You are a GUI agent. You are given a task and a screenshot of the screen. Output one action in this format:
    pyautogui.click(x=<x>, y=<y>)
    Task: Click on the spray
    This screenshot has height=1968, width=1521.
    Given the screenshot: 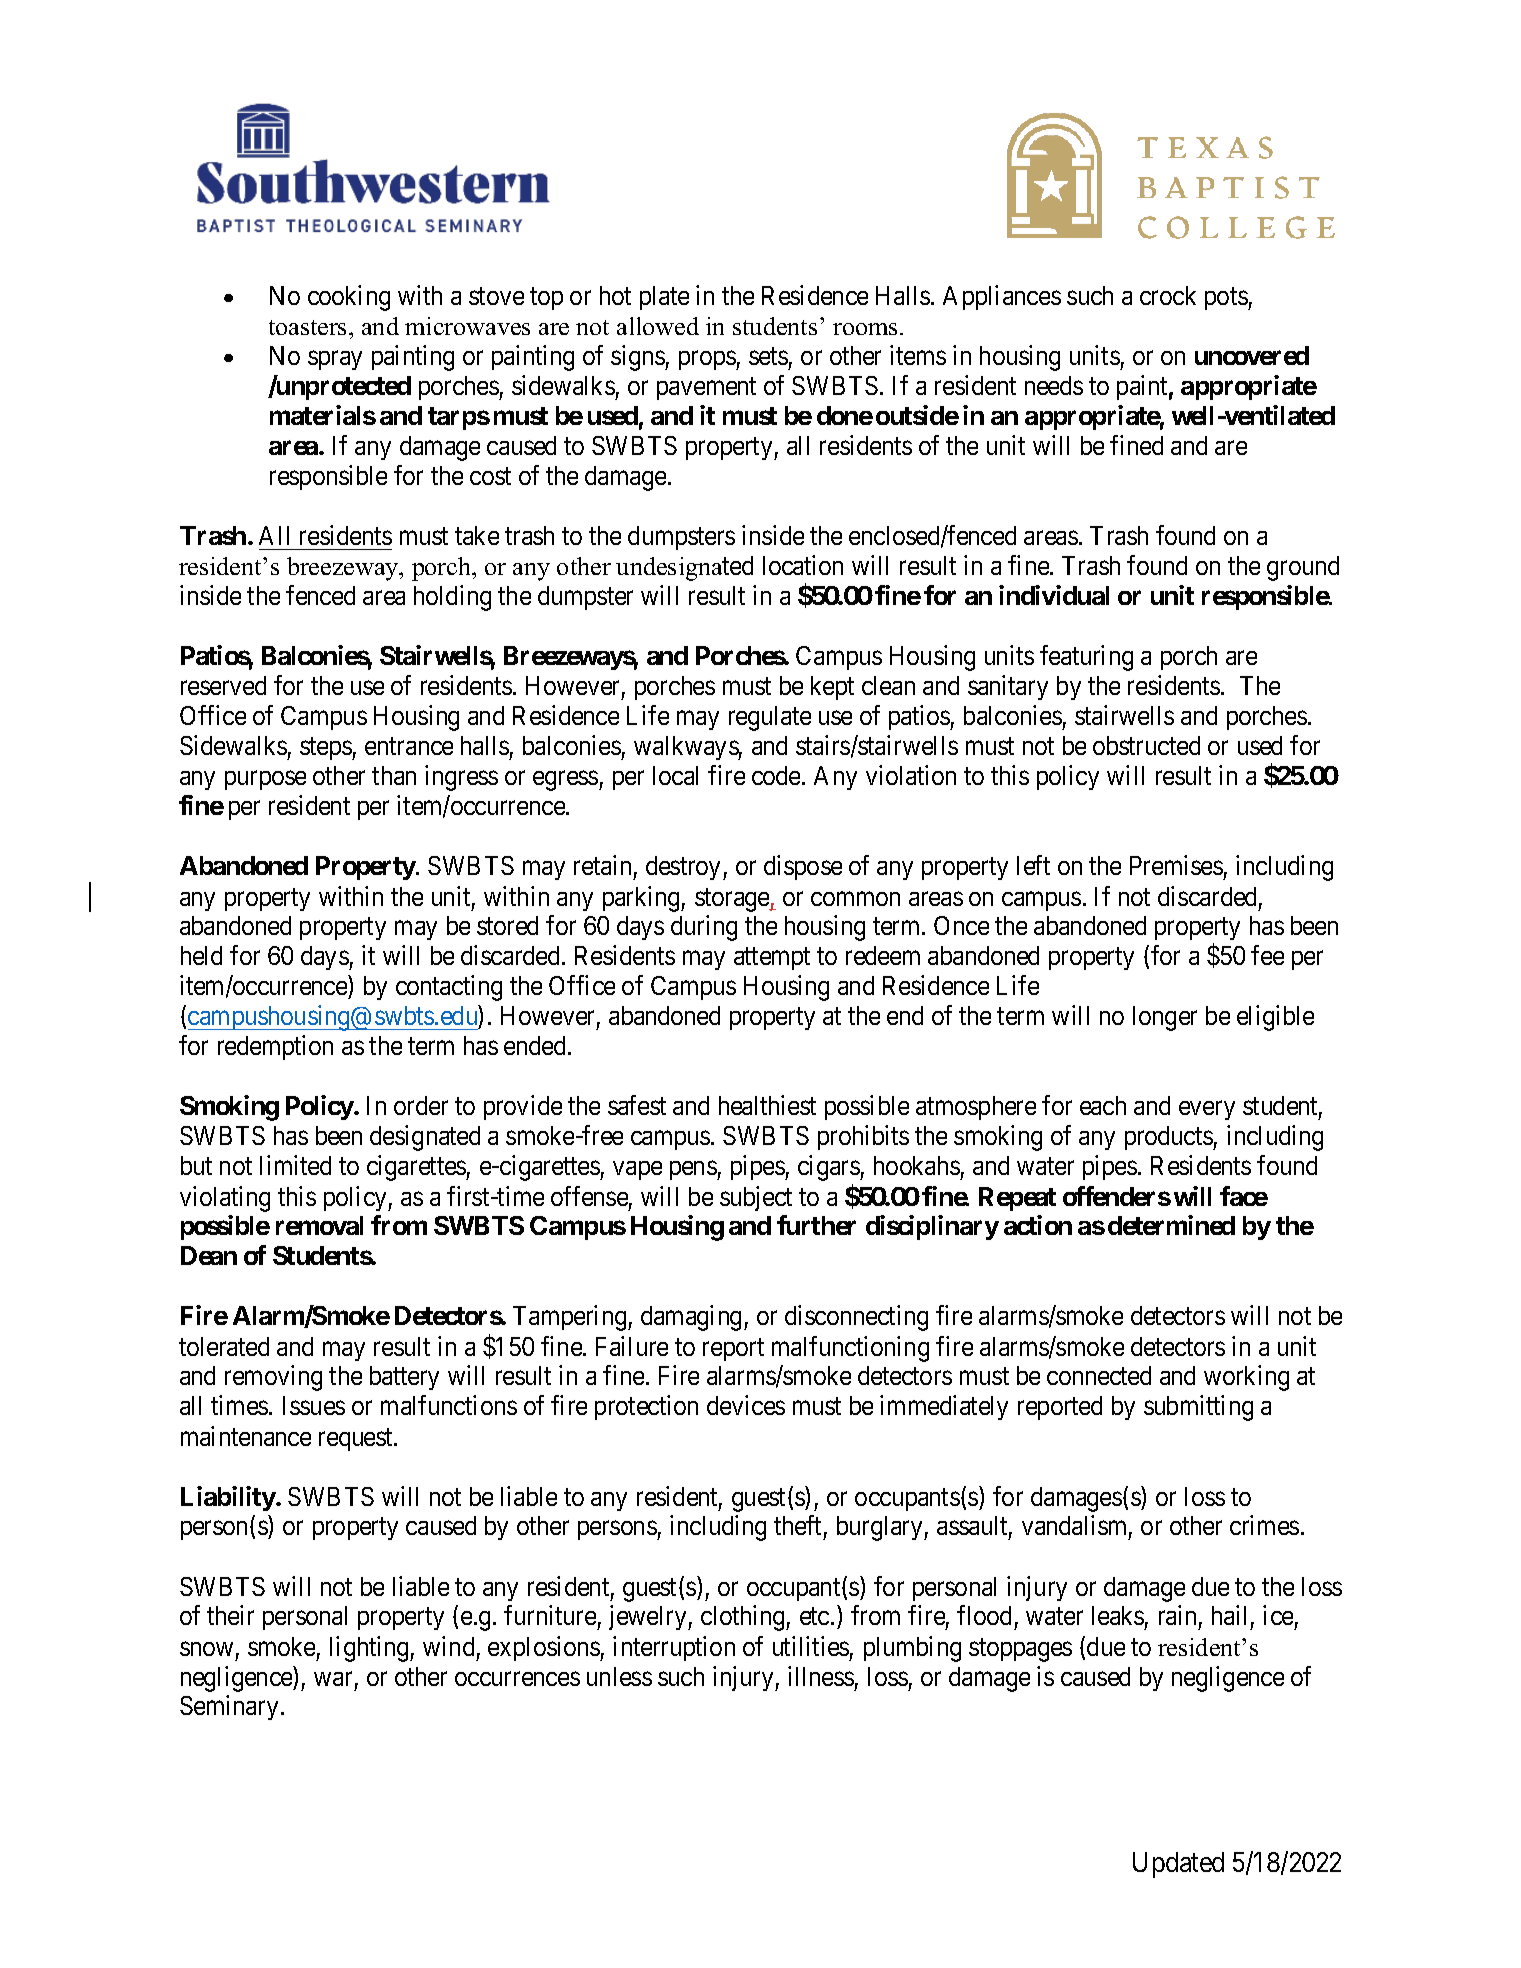 What is the action you would take?
    pyautogui.click(x=335, y=360)
